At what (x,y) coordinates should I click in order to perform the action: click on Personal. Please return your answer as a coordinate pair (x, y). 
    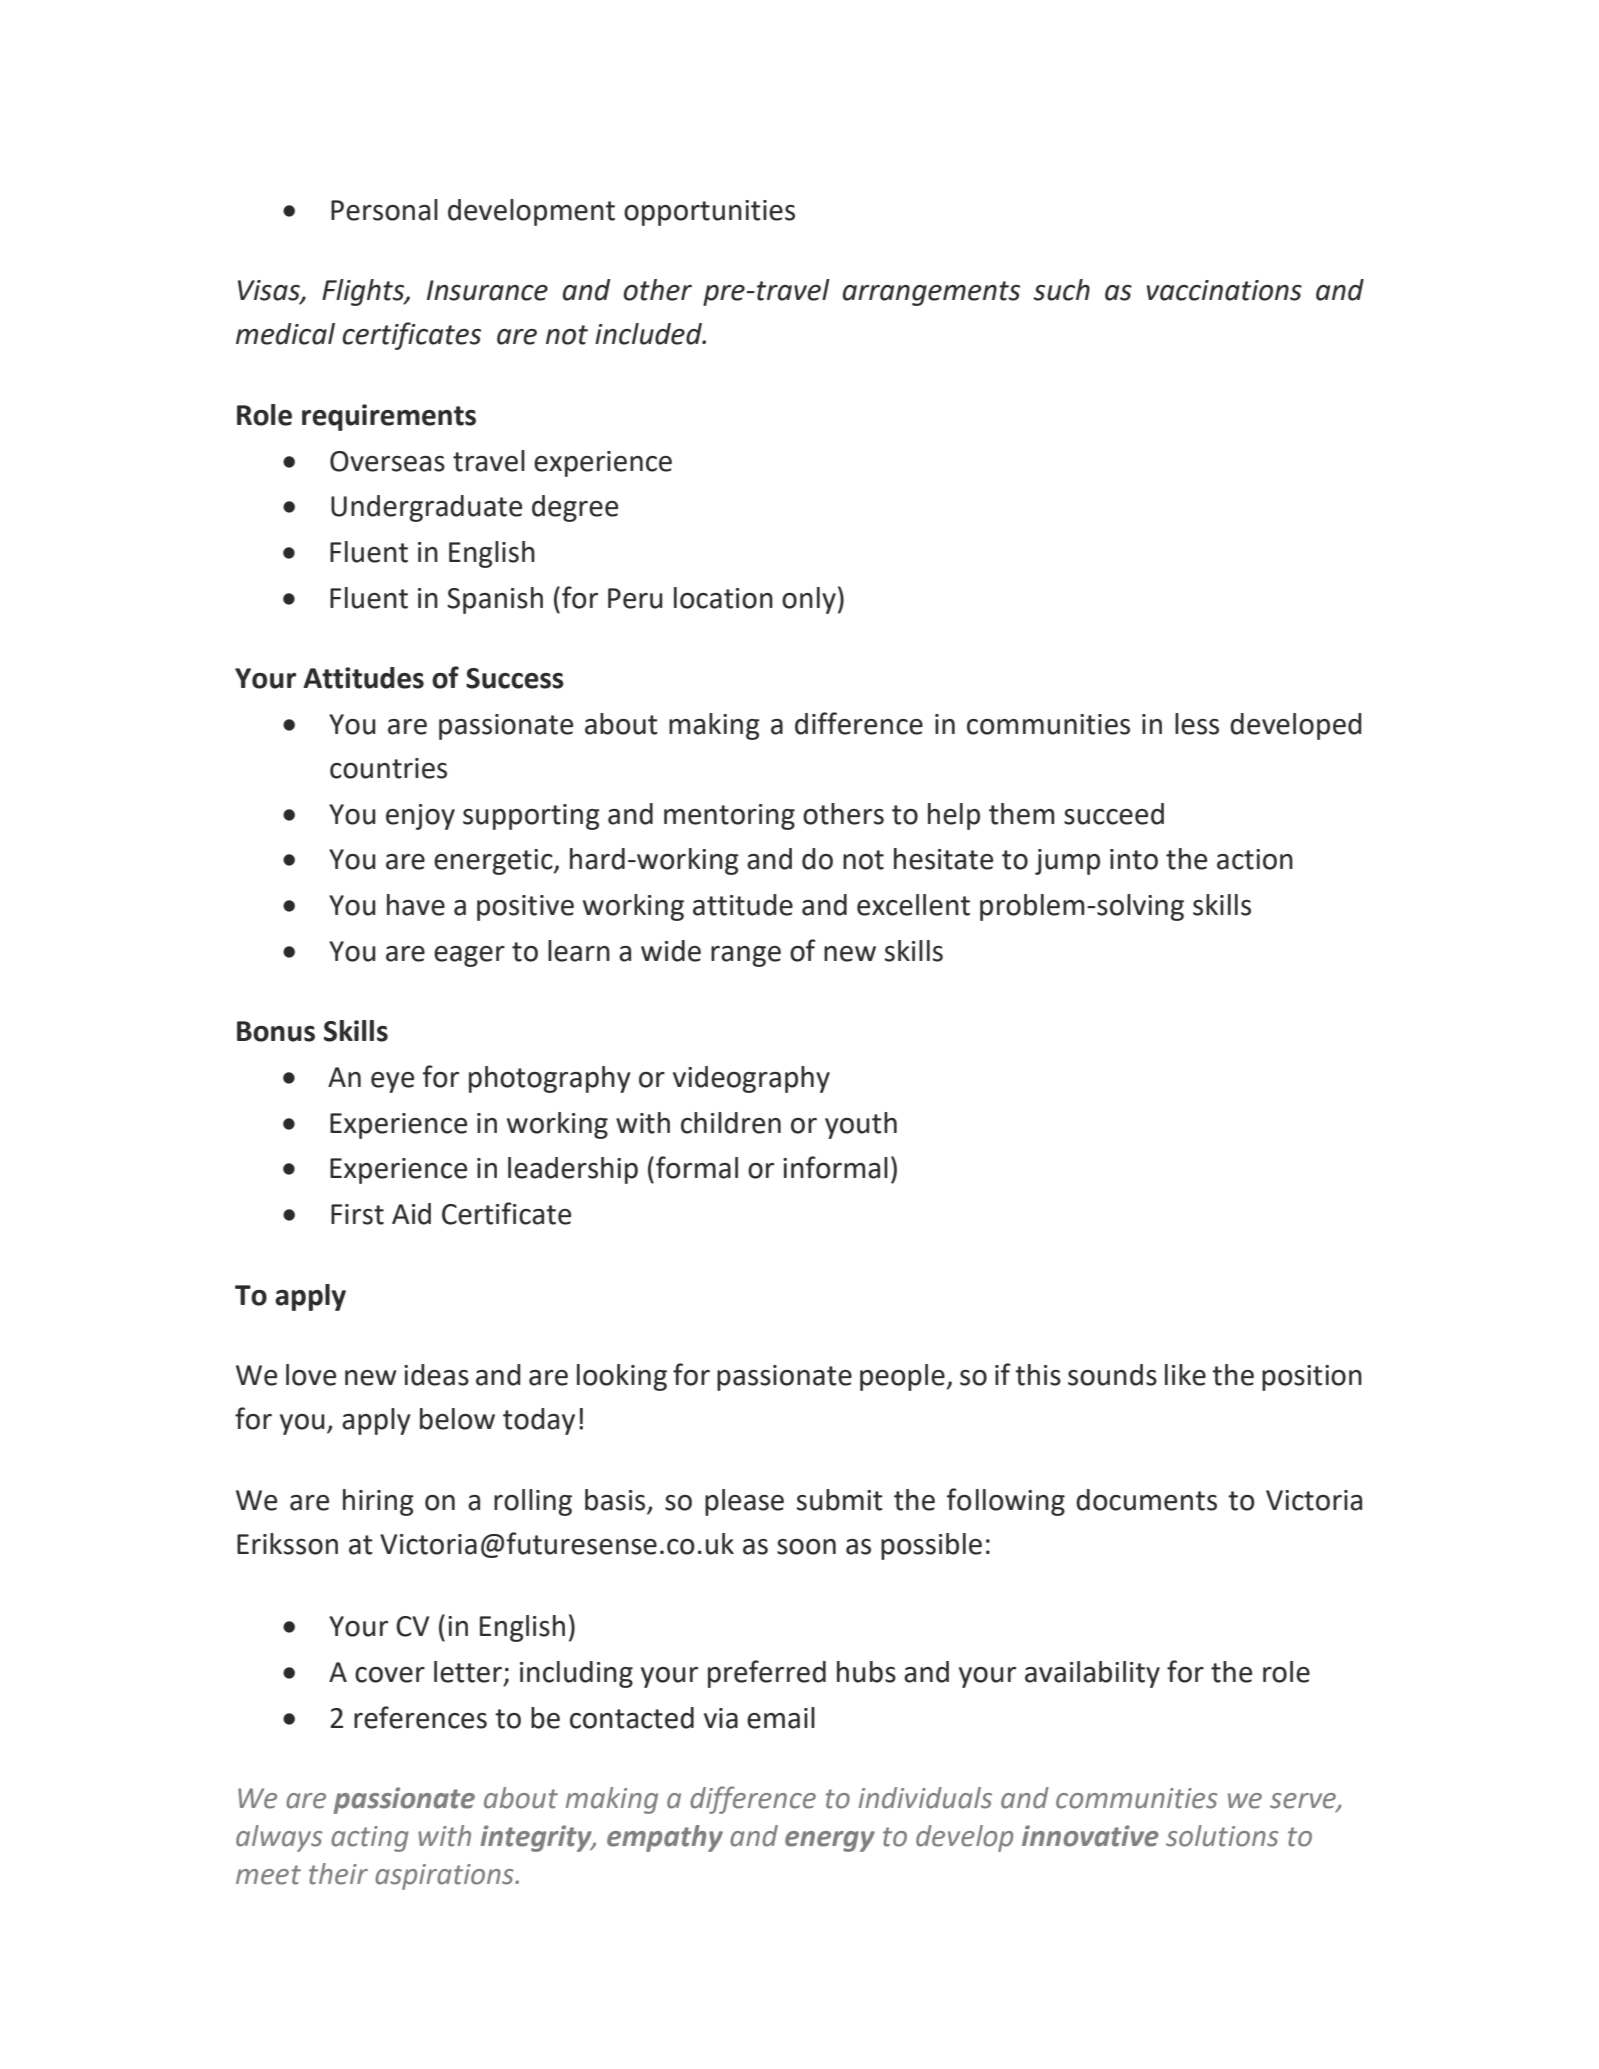
    Looking at the image, I should click on (384, 210).
